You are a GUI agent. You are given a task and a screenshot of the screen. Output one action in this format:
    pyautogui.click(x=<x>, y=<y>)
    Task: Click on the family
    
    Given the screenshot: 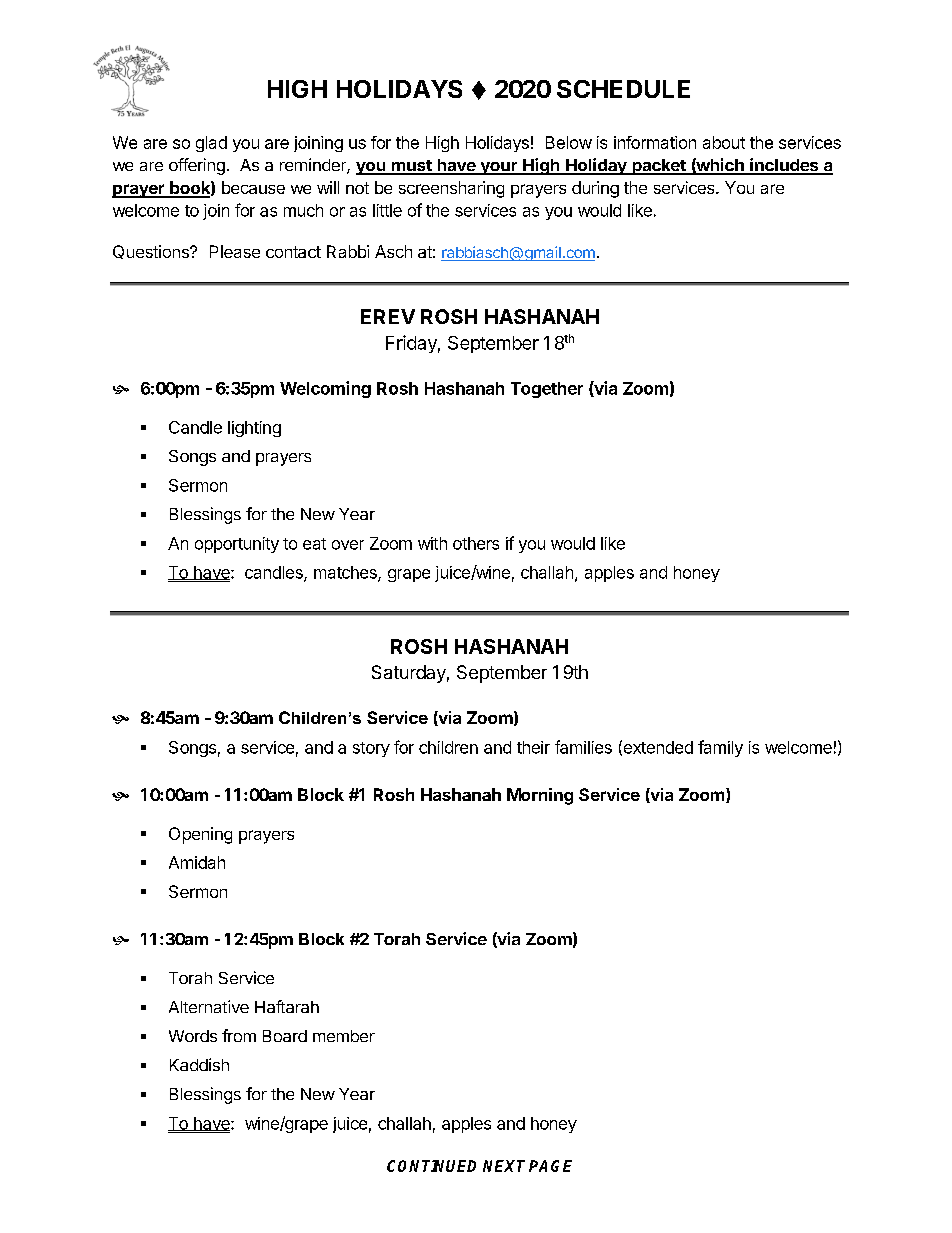 What is the action you would take?
    pyautogui.click(x=720, y=748)
